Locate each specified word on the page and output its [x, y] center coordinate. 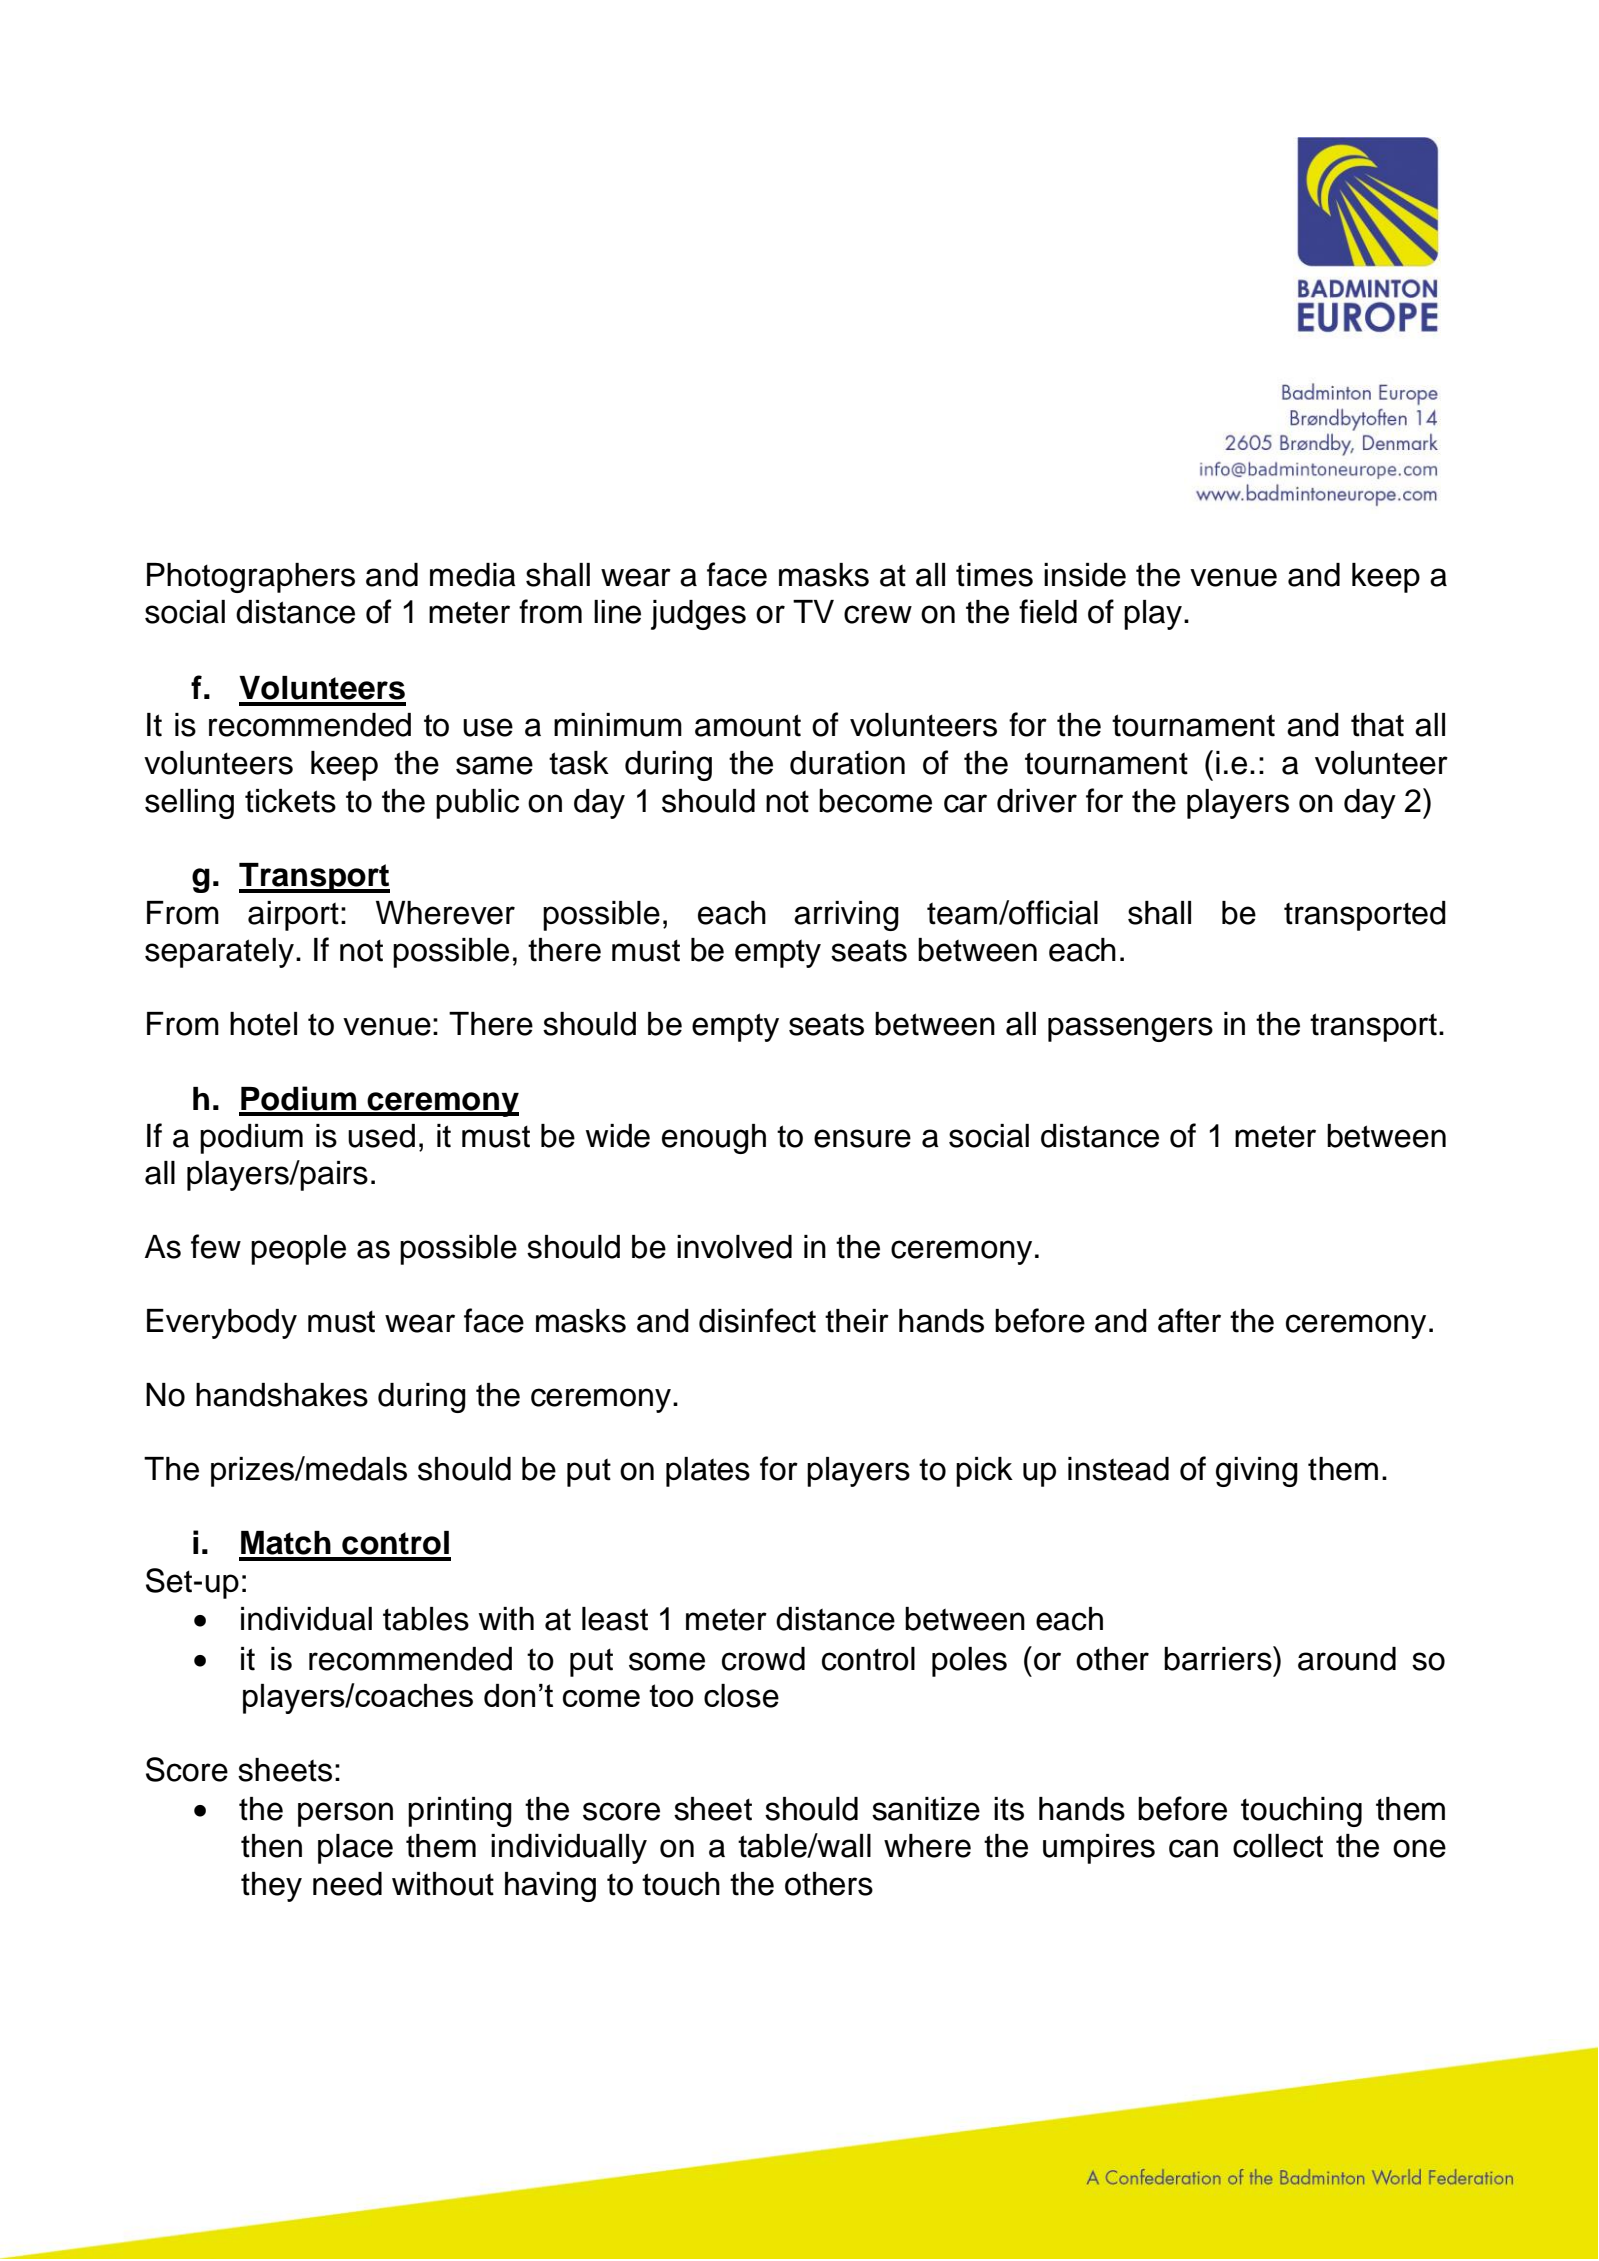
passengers [1130, 1029]
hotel [263, 1024]
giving [1257, 1472]
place [355, 1849]
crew [878, 614]
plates [708, 1472]
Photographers [251, 578]
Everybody [222, 1324]
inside [1085, 575]
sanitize [926, 1809]
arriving [846, 916]
